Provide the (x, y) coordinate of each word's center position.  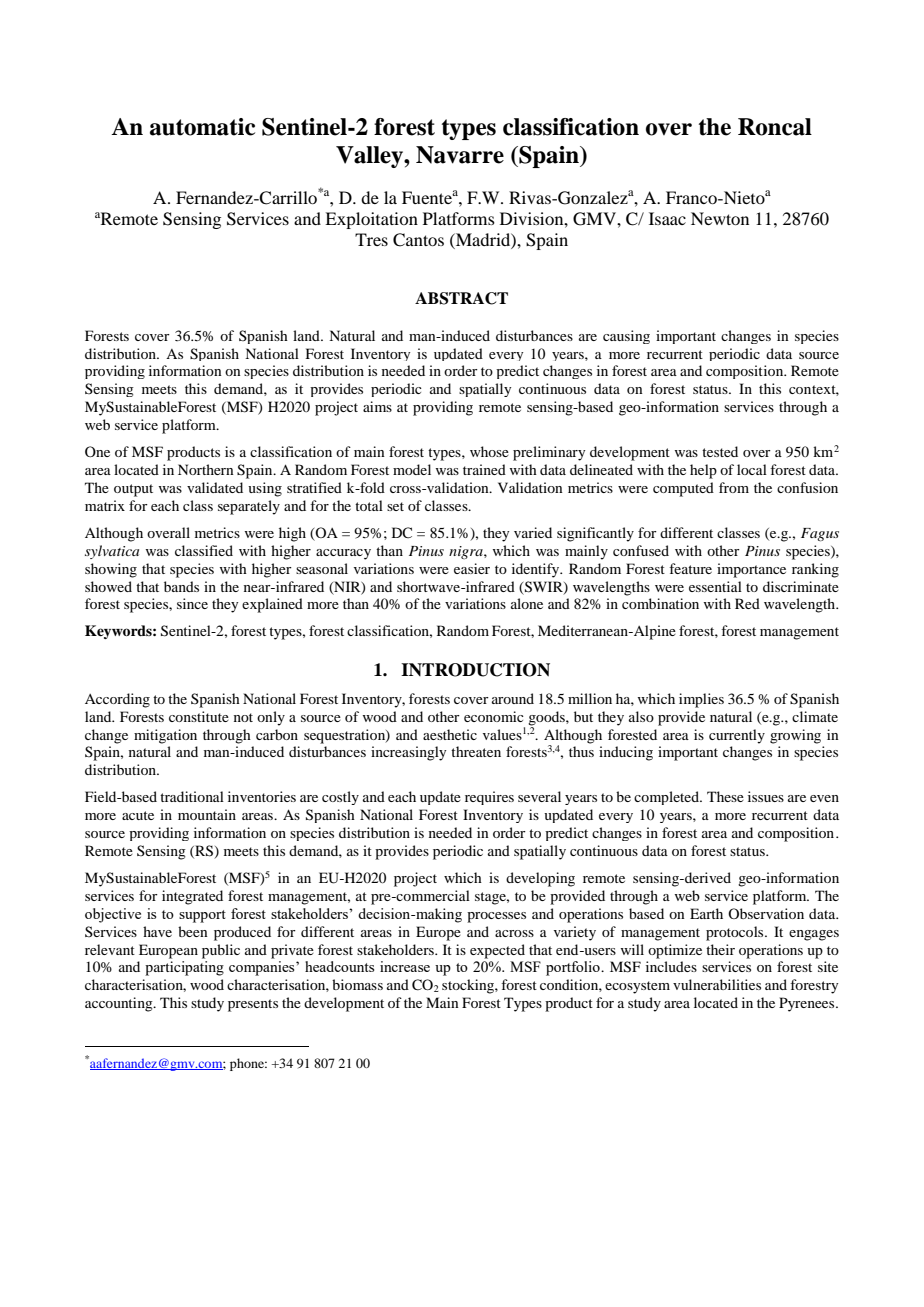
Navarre (460, 155)
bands (181, 586)
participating (184, 968)
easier (472, 568)
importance (751, 570)
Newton (720, 218)
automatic (202, 127)
